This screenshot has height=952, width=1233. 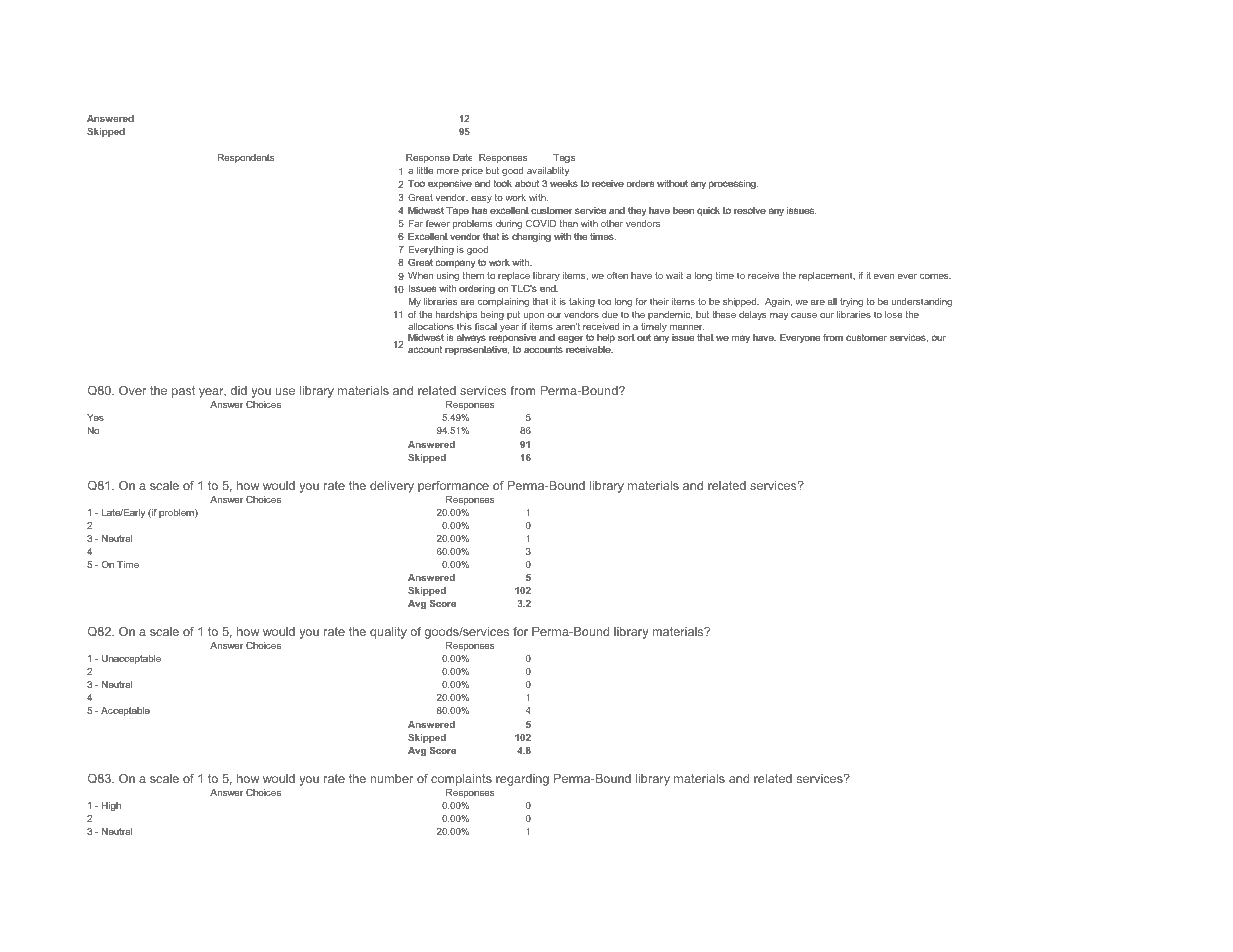 What do you see at coordinates (527, 184) in the screenshot?
I see `about` at bounding box center [527, 184].
